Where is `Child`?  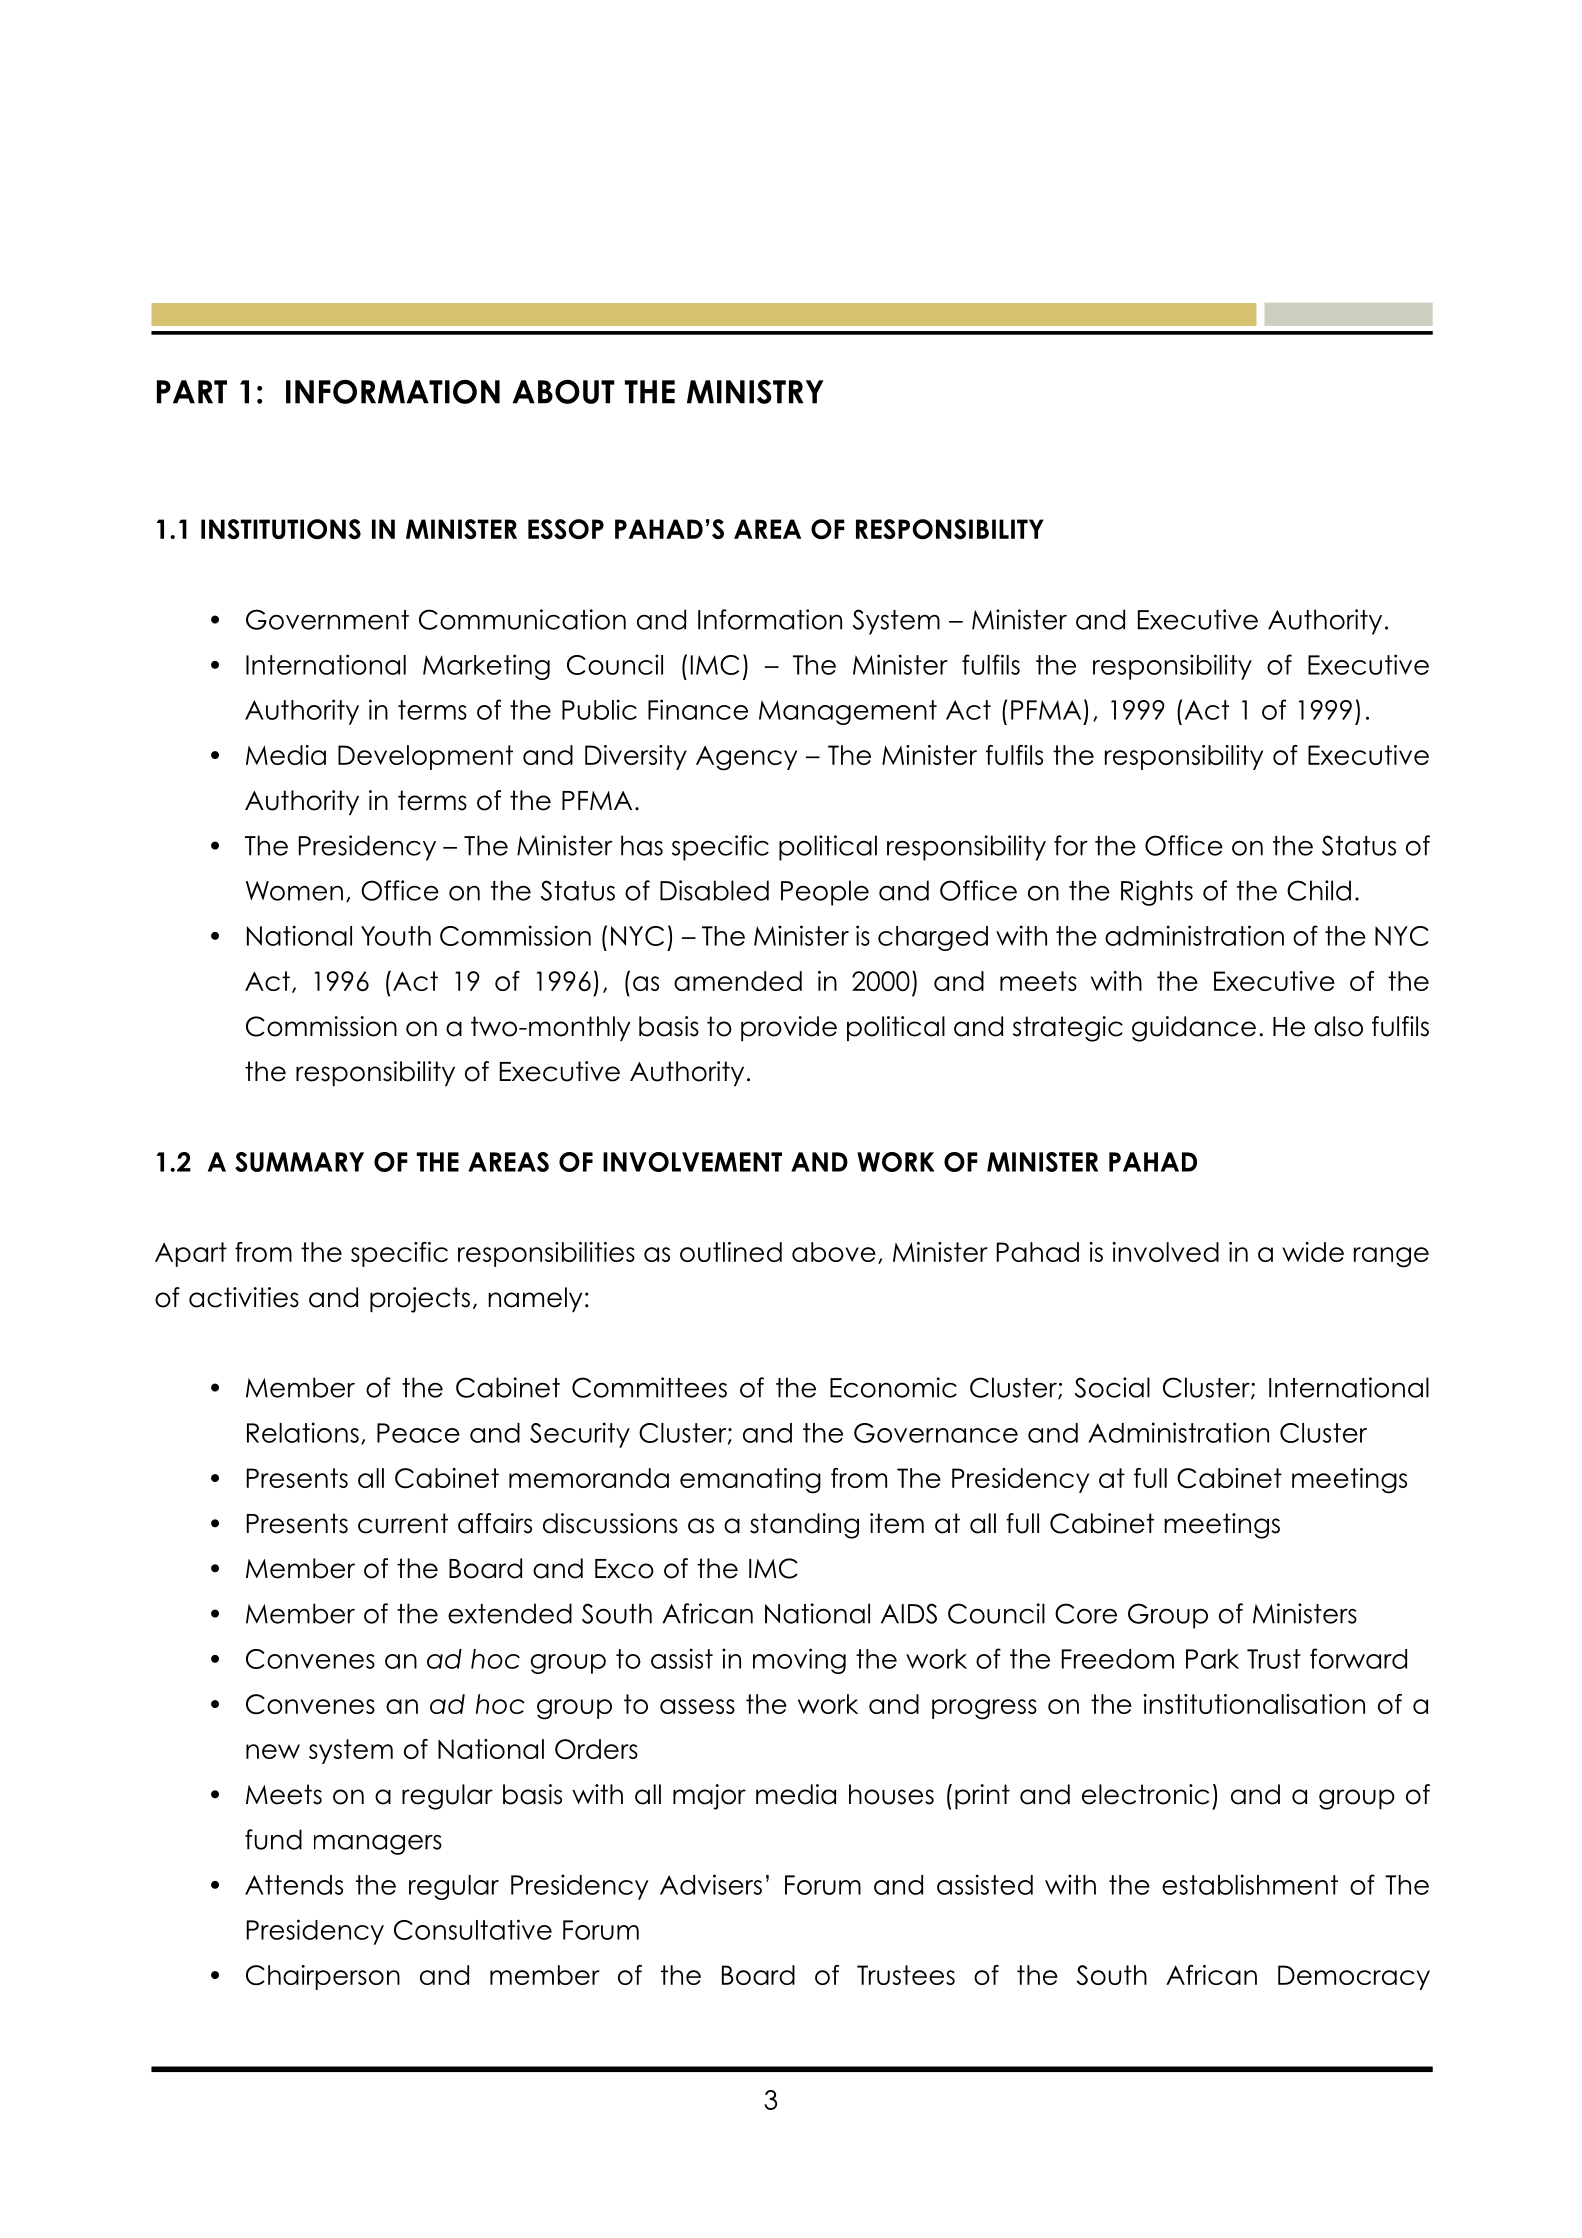
Child is located at coordinates (1319, 890).
